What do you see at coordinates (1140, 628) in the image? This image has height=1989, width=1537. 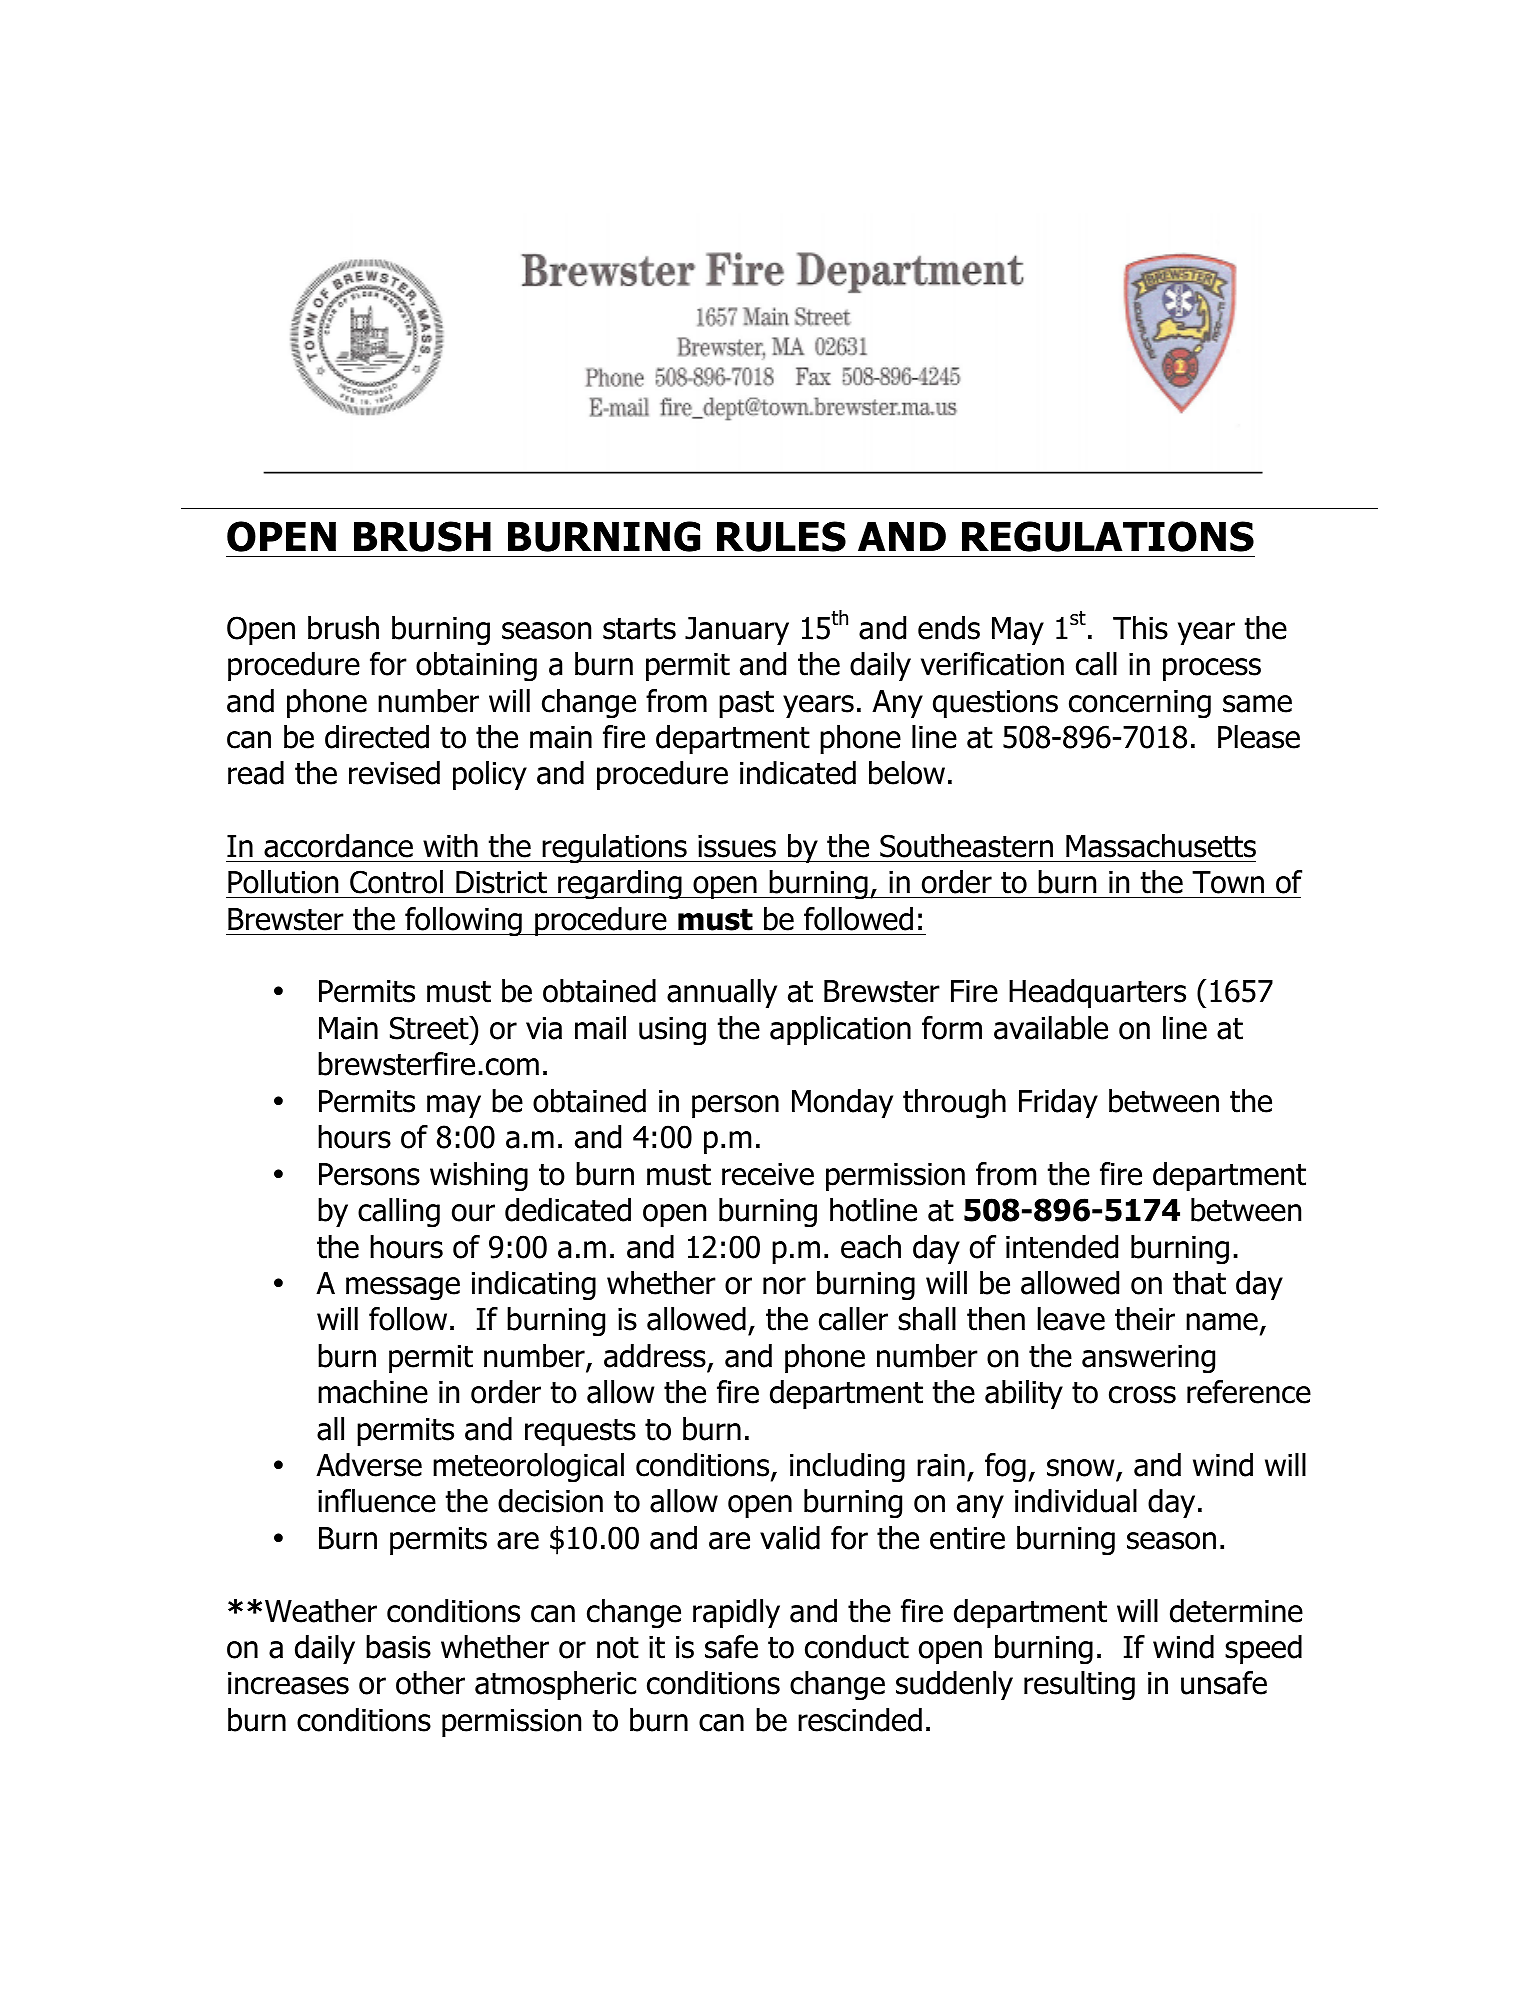 I see `This` at bounding box center [1140, 628].
